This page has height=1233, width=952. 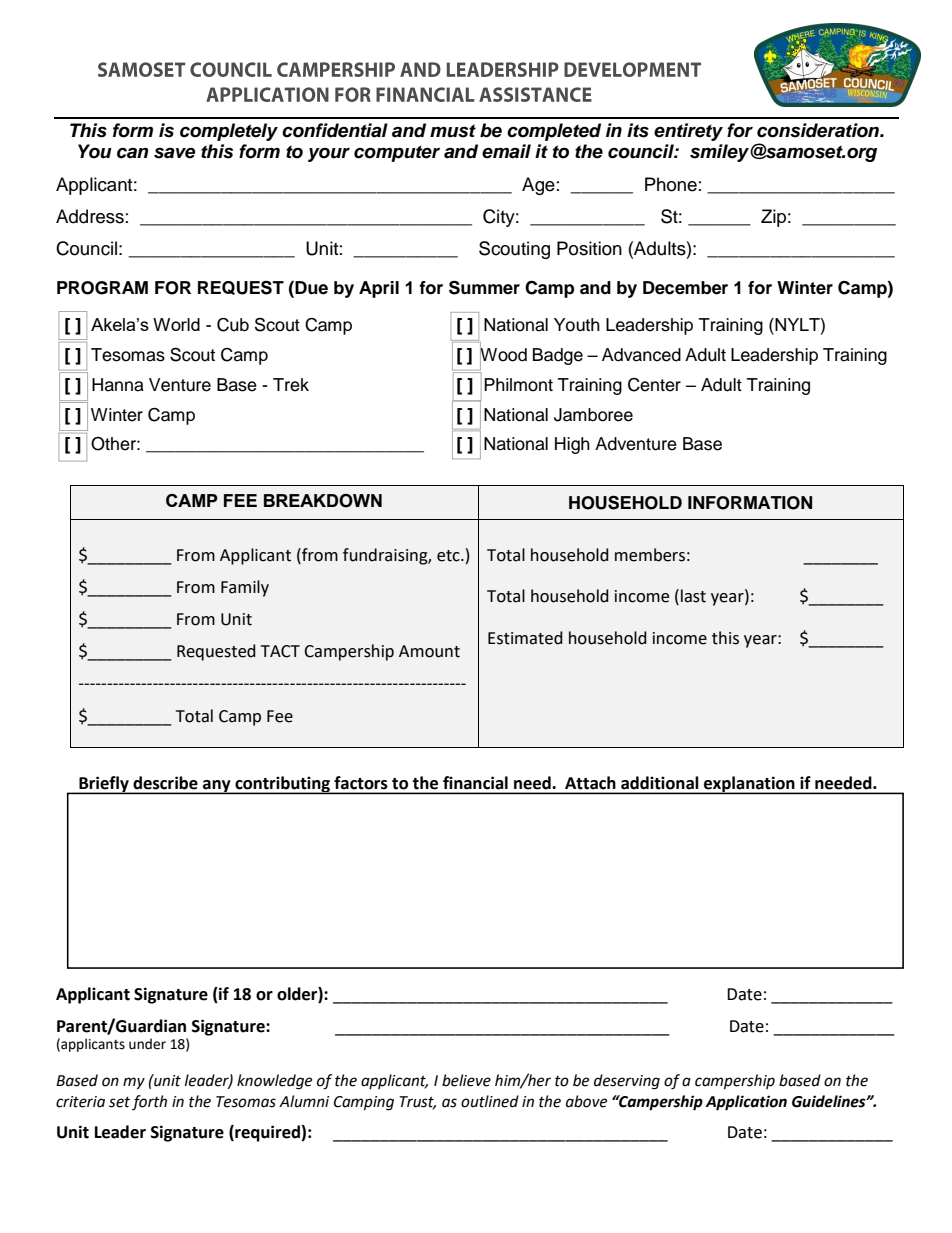 I want to click on computer, so click(x=397, y=153).
